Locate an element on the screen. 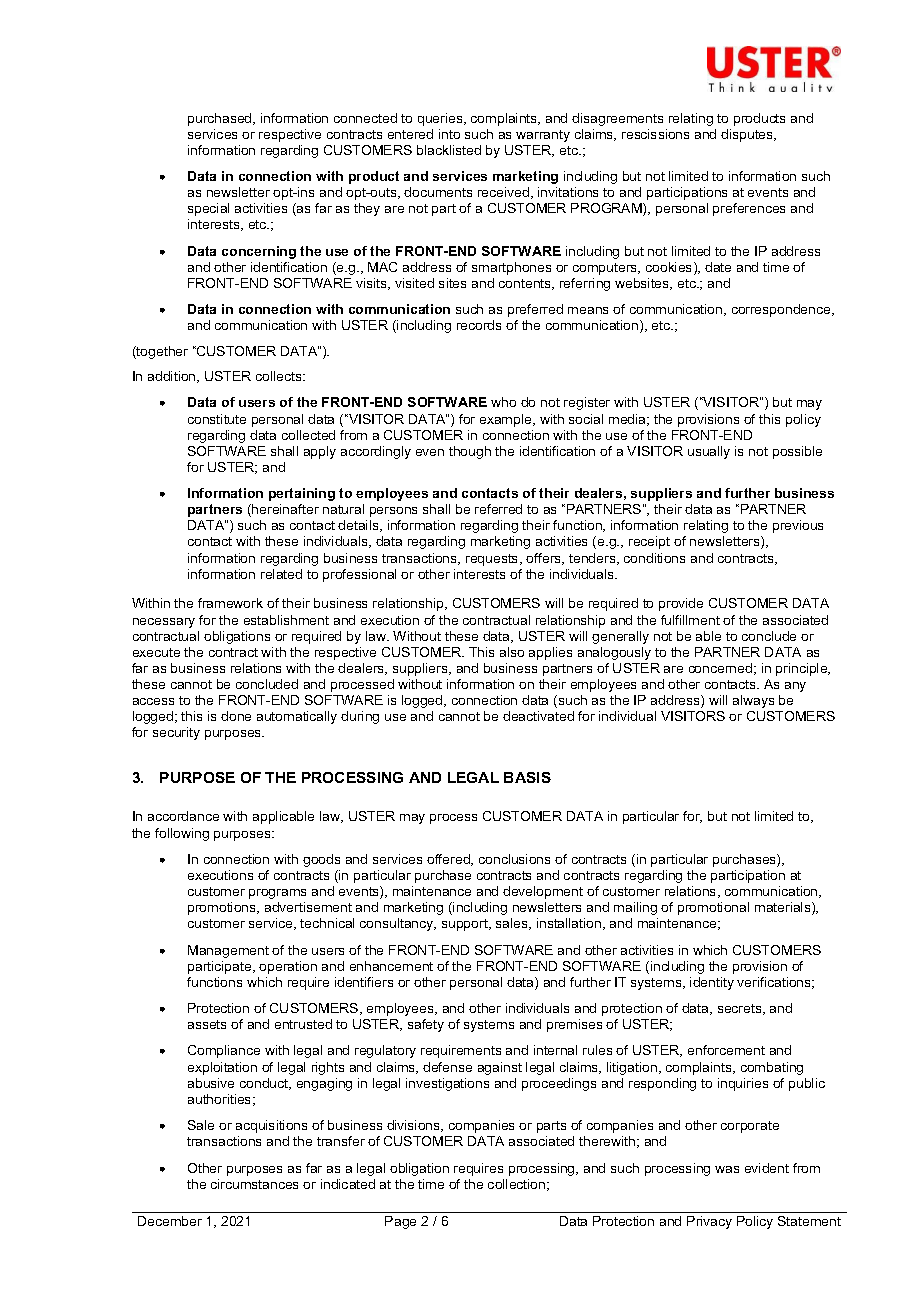 The width and height of the screenshot is (924, 1308). Page is located at coordinates (400, 1222).
